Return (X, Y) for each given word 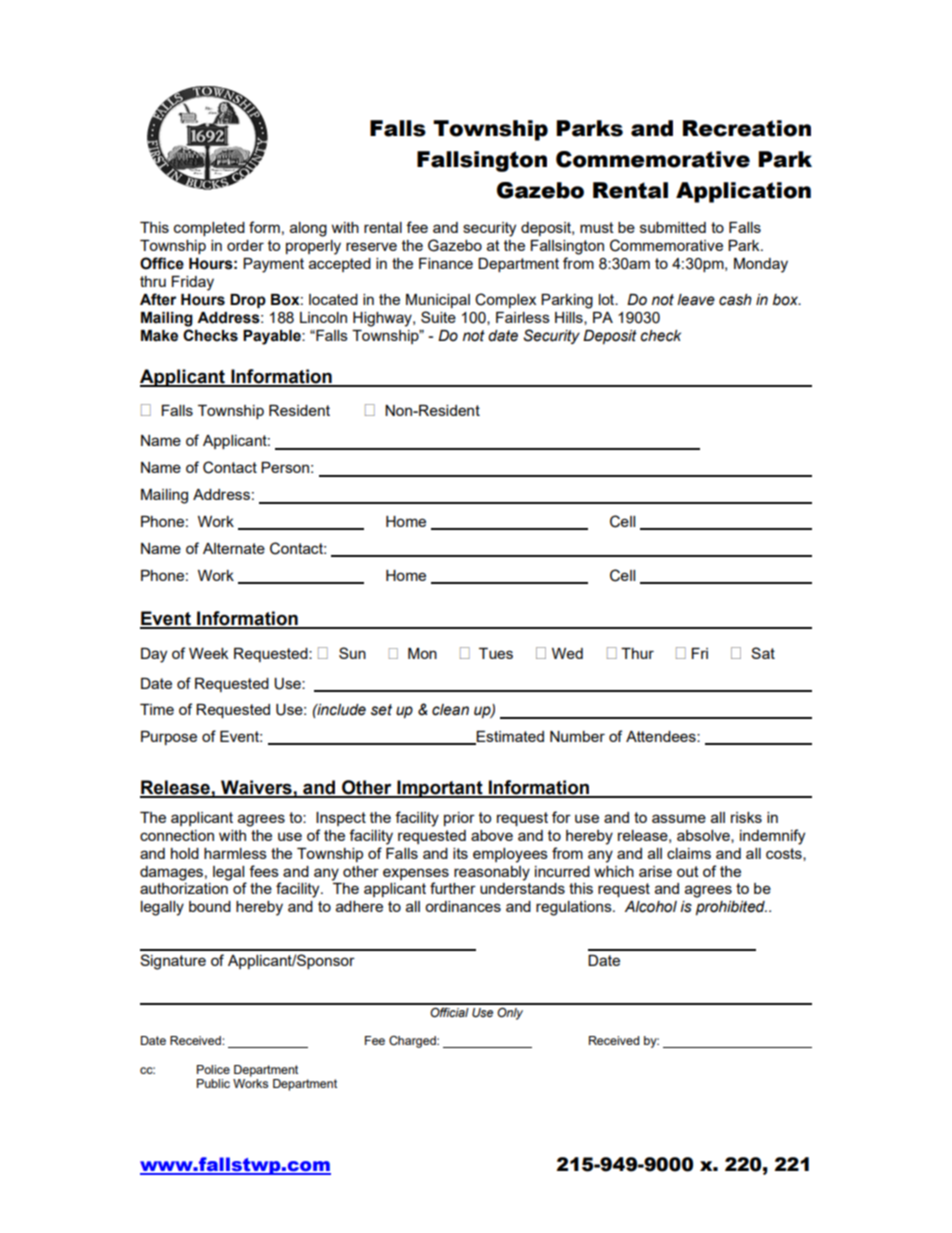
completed (209, 229)
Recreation (747, 128)
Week (208, 653)
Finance (446, 263)
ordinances (463, 906)
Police (213, 1069)
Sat (763, 653)
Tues (496, 653)
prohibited (731, 908)
